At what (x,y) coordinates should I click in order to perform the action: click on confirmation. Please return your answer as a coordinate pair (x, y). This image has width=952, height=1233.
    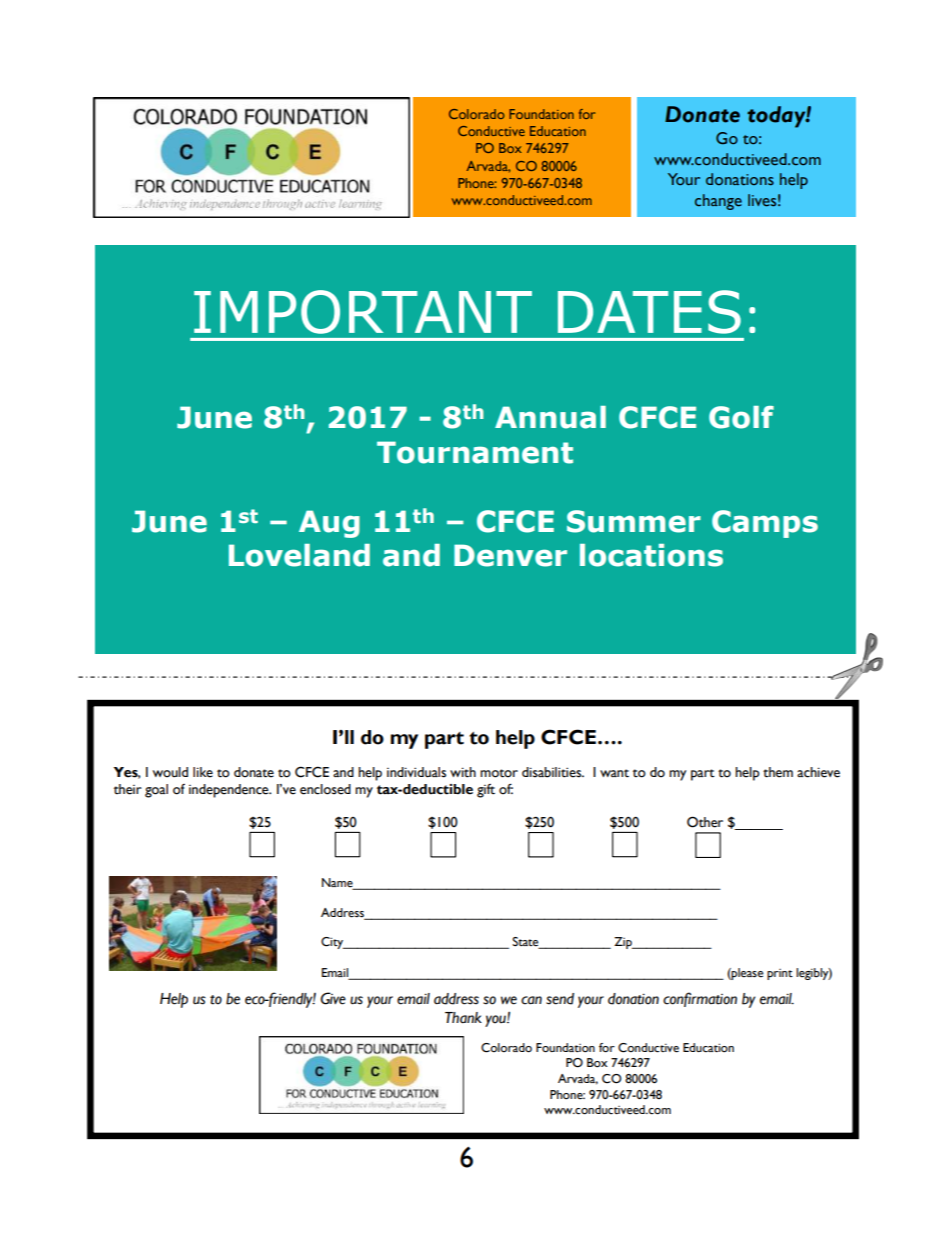
    Looking at the image, I should click on (700, 999).
